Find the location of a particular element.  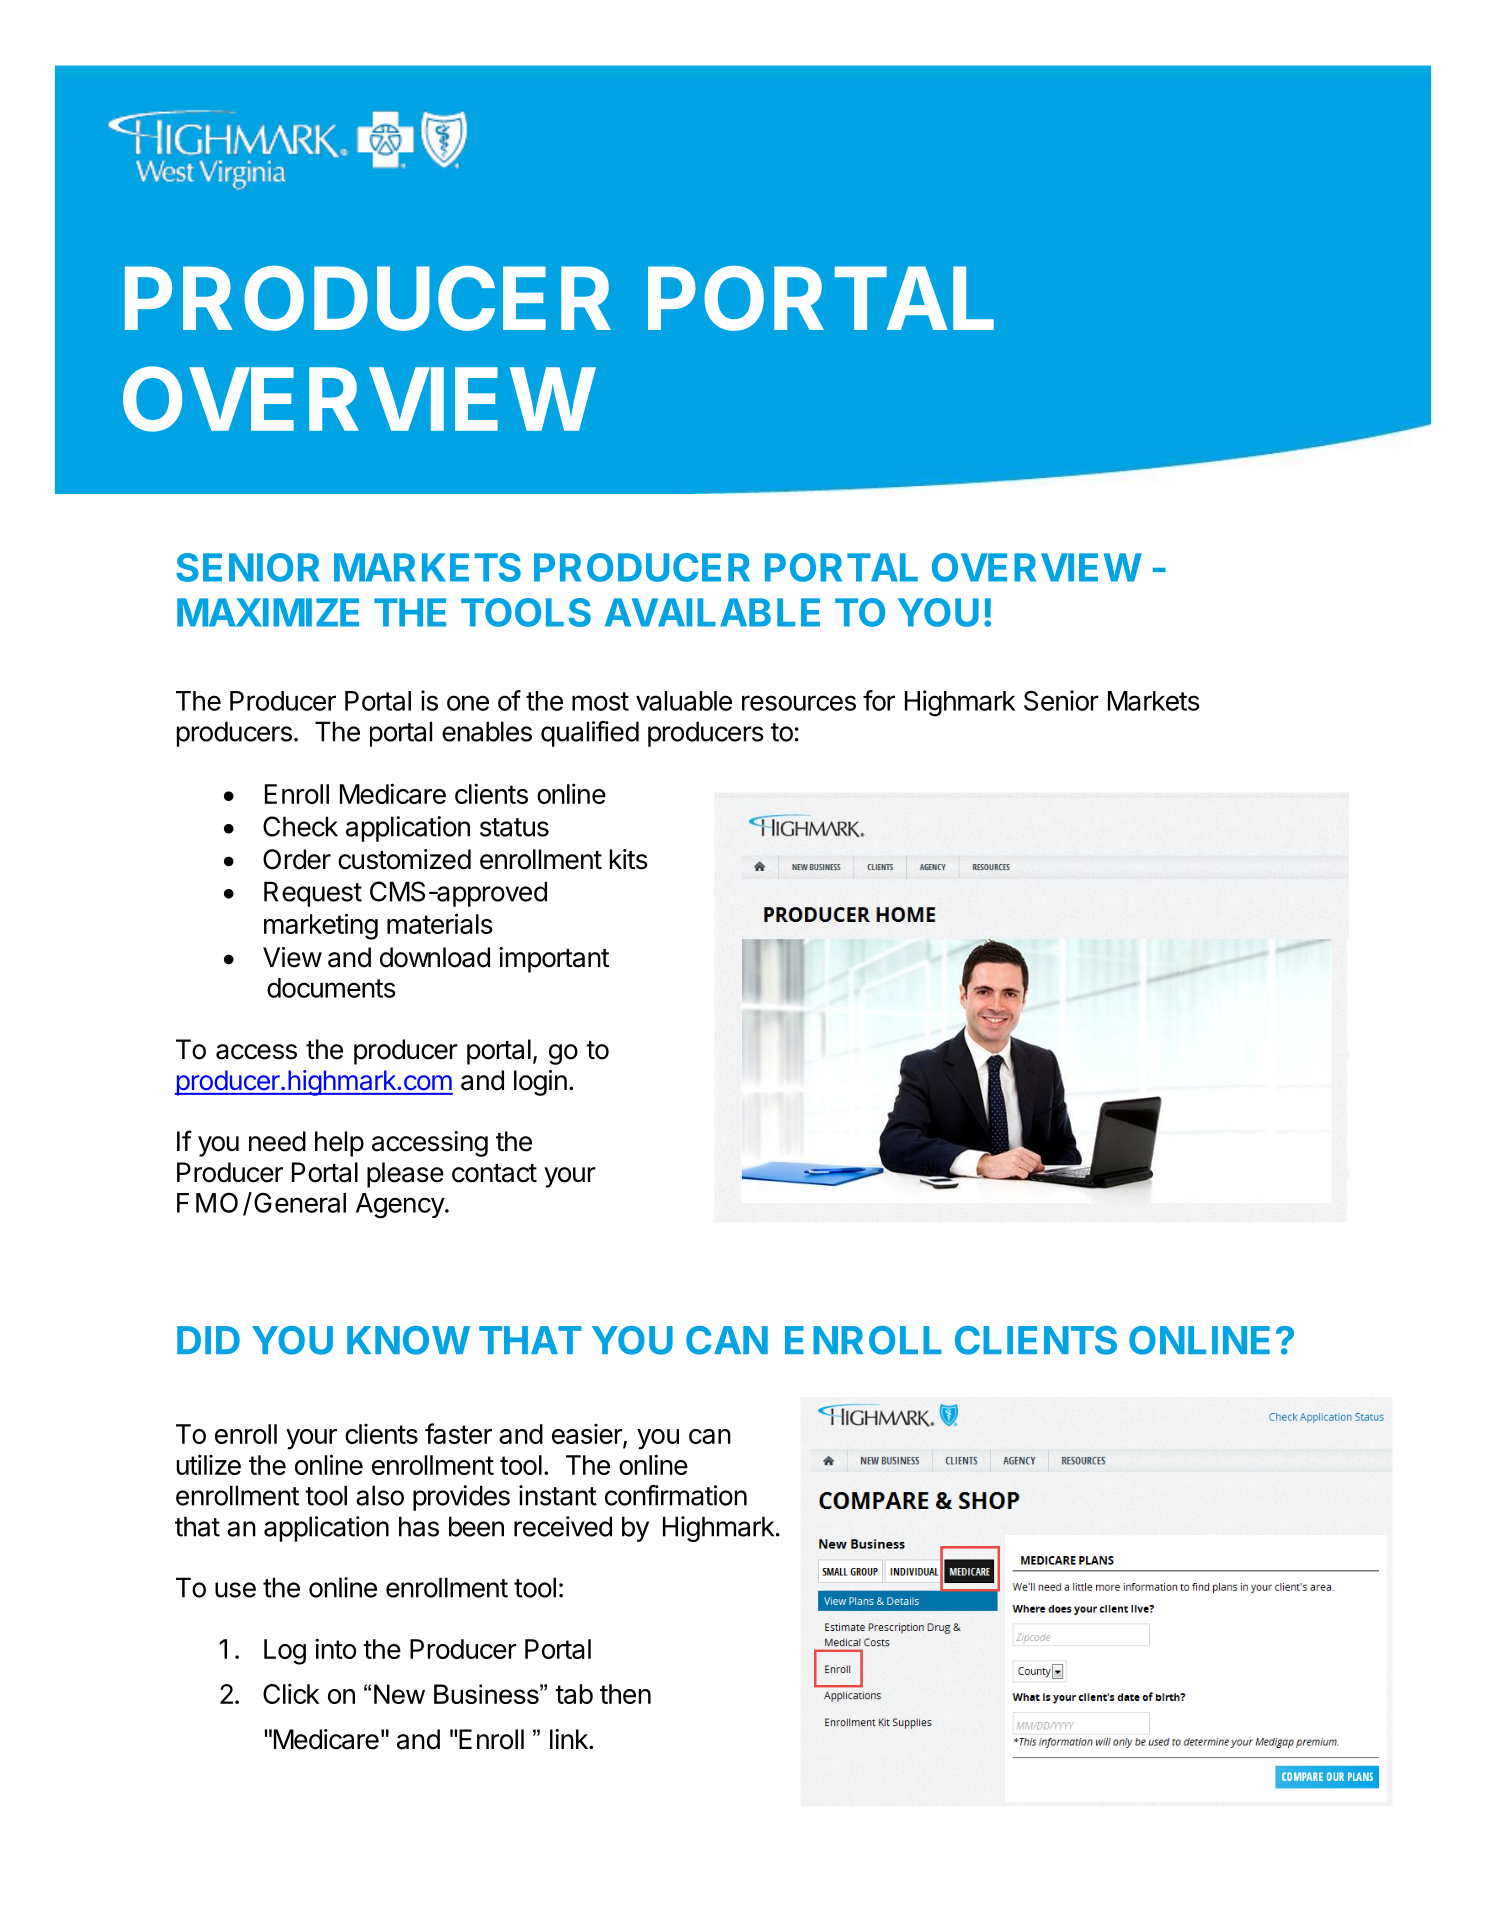

most is located at coordinates (600, 701).
